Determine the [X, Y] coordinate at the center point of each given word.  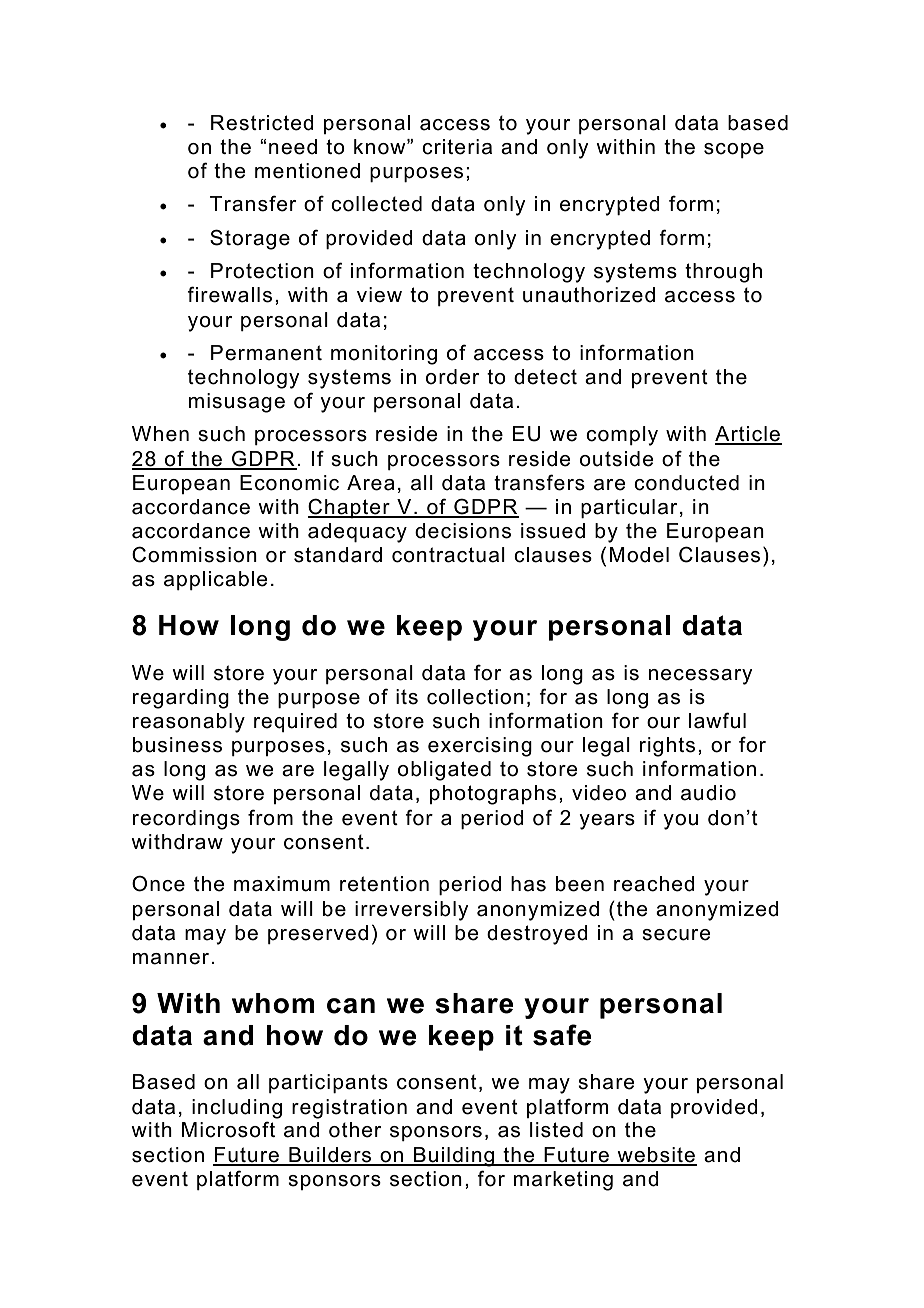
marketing [563, 1181]
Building [454, 1157]
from [270, 817]
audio [708, 793]
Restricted [262, 123]
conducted [686, 483]
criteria [457, 147]
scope [734, 150]
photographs [493, 795]
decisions [463, 531]
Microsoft [228, 1129]
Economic [289, 483]
